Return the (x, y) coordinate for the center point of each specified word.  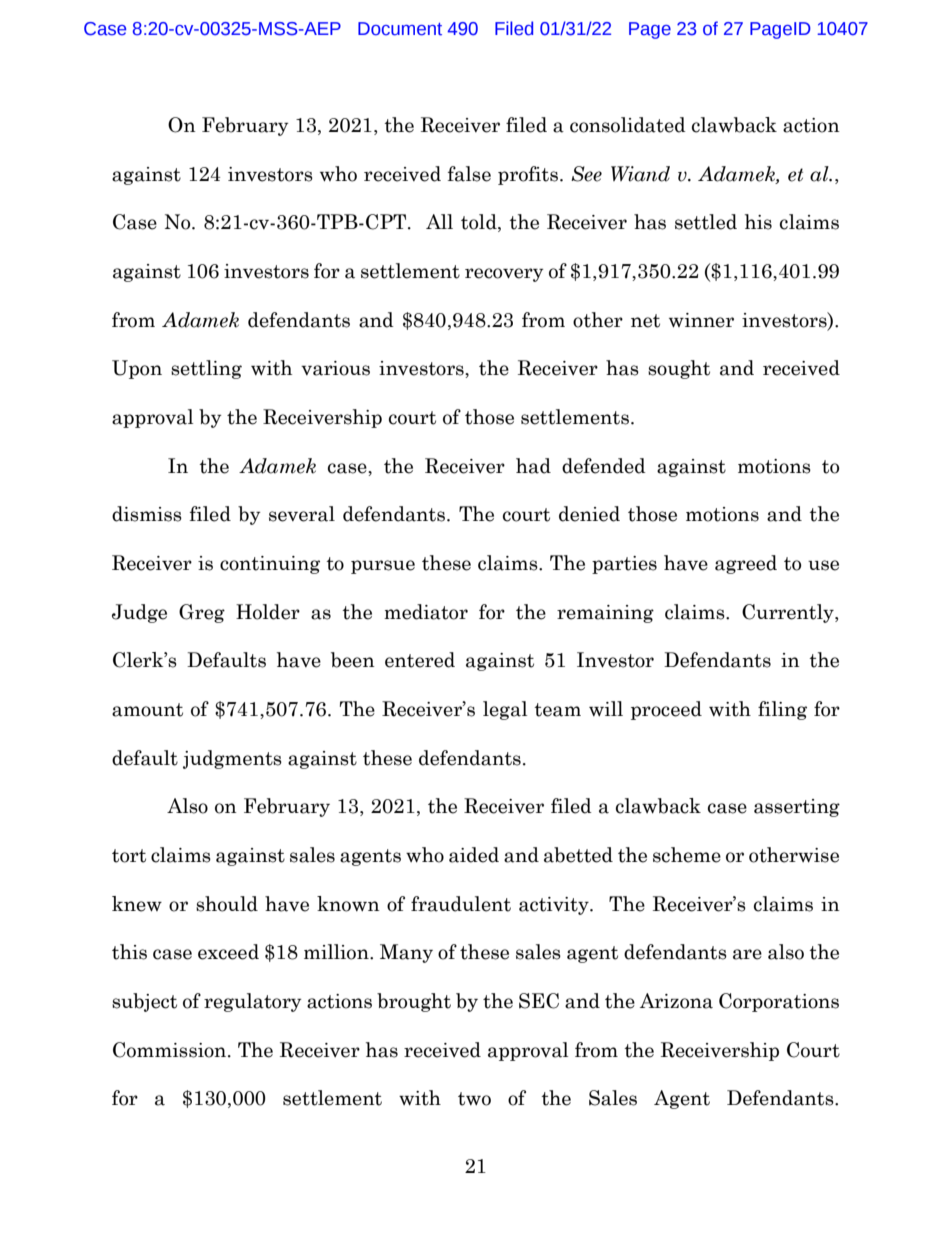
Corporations (779, 1002)
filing (782, 710)
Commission (169, 1050)
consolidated (628, 125)
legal (505, 710)
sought (679, 369)
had (533, 466)
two (474, 1099)
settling (206, 369)
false (469, 174)
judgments (232, 759)
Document (400, 29)
